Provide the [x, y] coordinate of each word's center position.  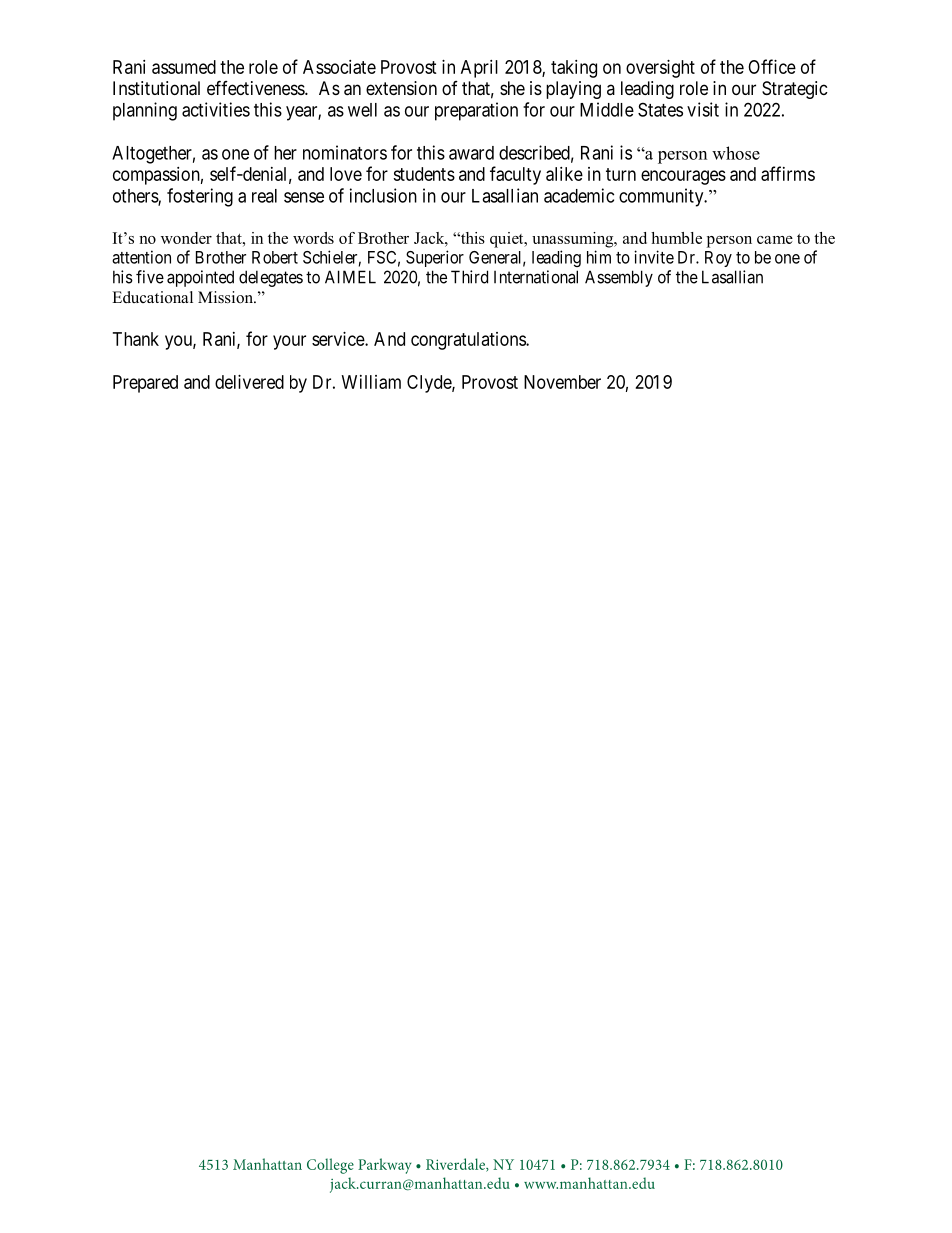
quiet [508, 240]
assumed [184, 67]
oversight [660, 69]
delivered [249, 382]
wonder [186, 238]
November [562, 382]
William [371, 382]
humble [676, 238]
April [479, 69]
